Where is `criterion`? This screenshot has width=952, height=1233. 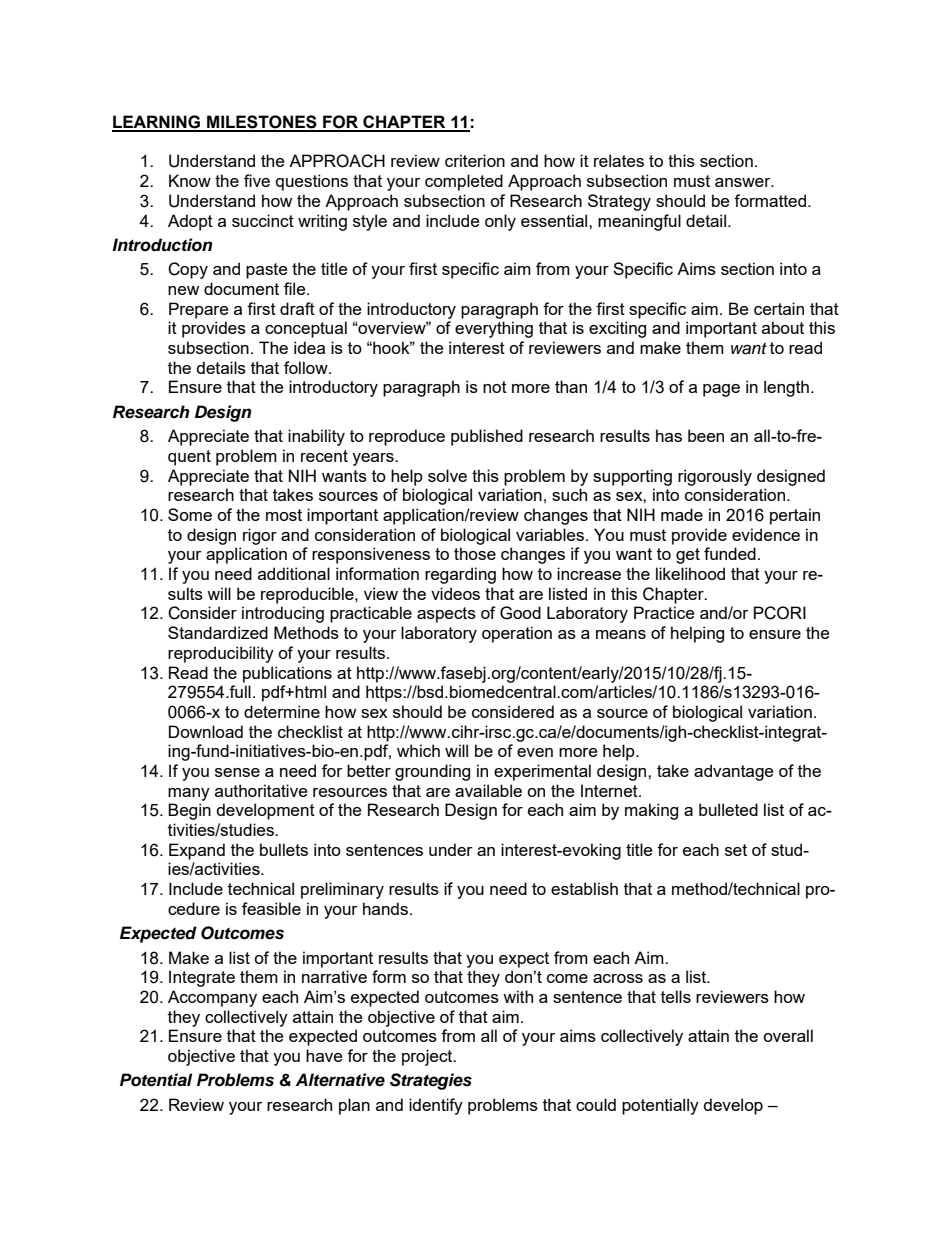
criterion is located at coordinates (475, 160).
